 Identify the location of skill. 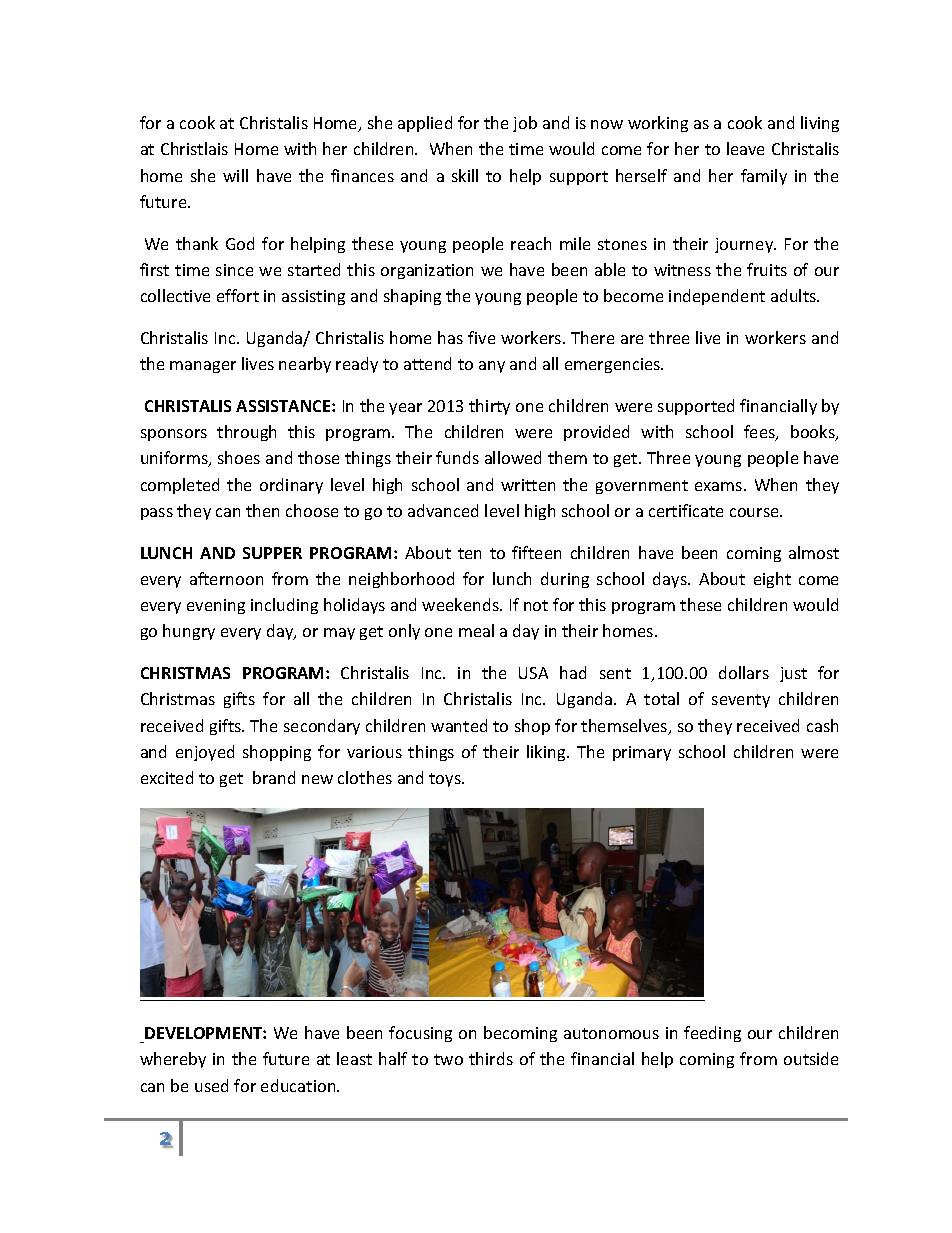
(465, 175).
